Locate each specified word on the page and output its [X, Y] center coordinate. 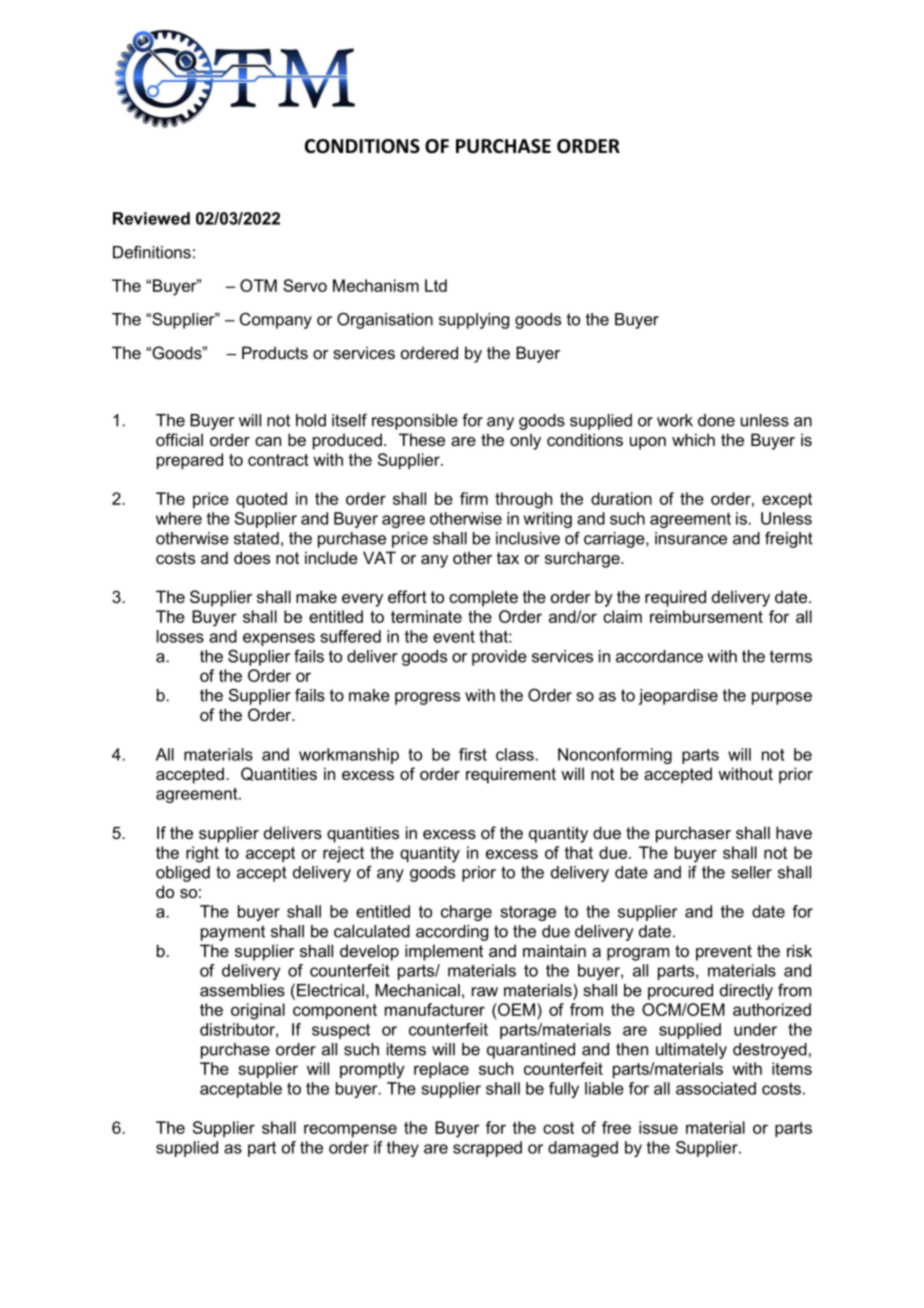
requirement [511, 775]
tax [508, 558]
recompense [350, 1130]
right [202, 854]
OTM [258, 285]
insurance [691, 538]
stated [256, 538]
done [716, 420]
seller [752, 872]
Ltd [436, 285]
